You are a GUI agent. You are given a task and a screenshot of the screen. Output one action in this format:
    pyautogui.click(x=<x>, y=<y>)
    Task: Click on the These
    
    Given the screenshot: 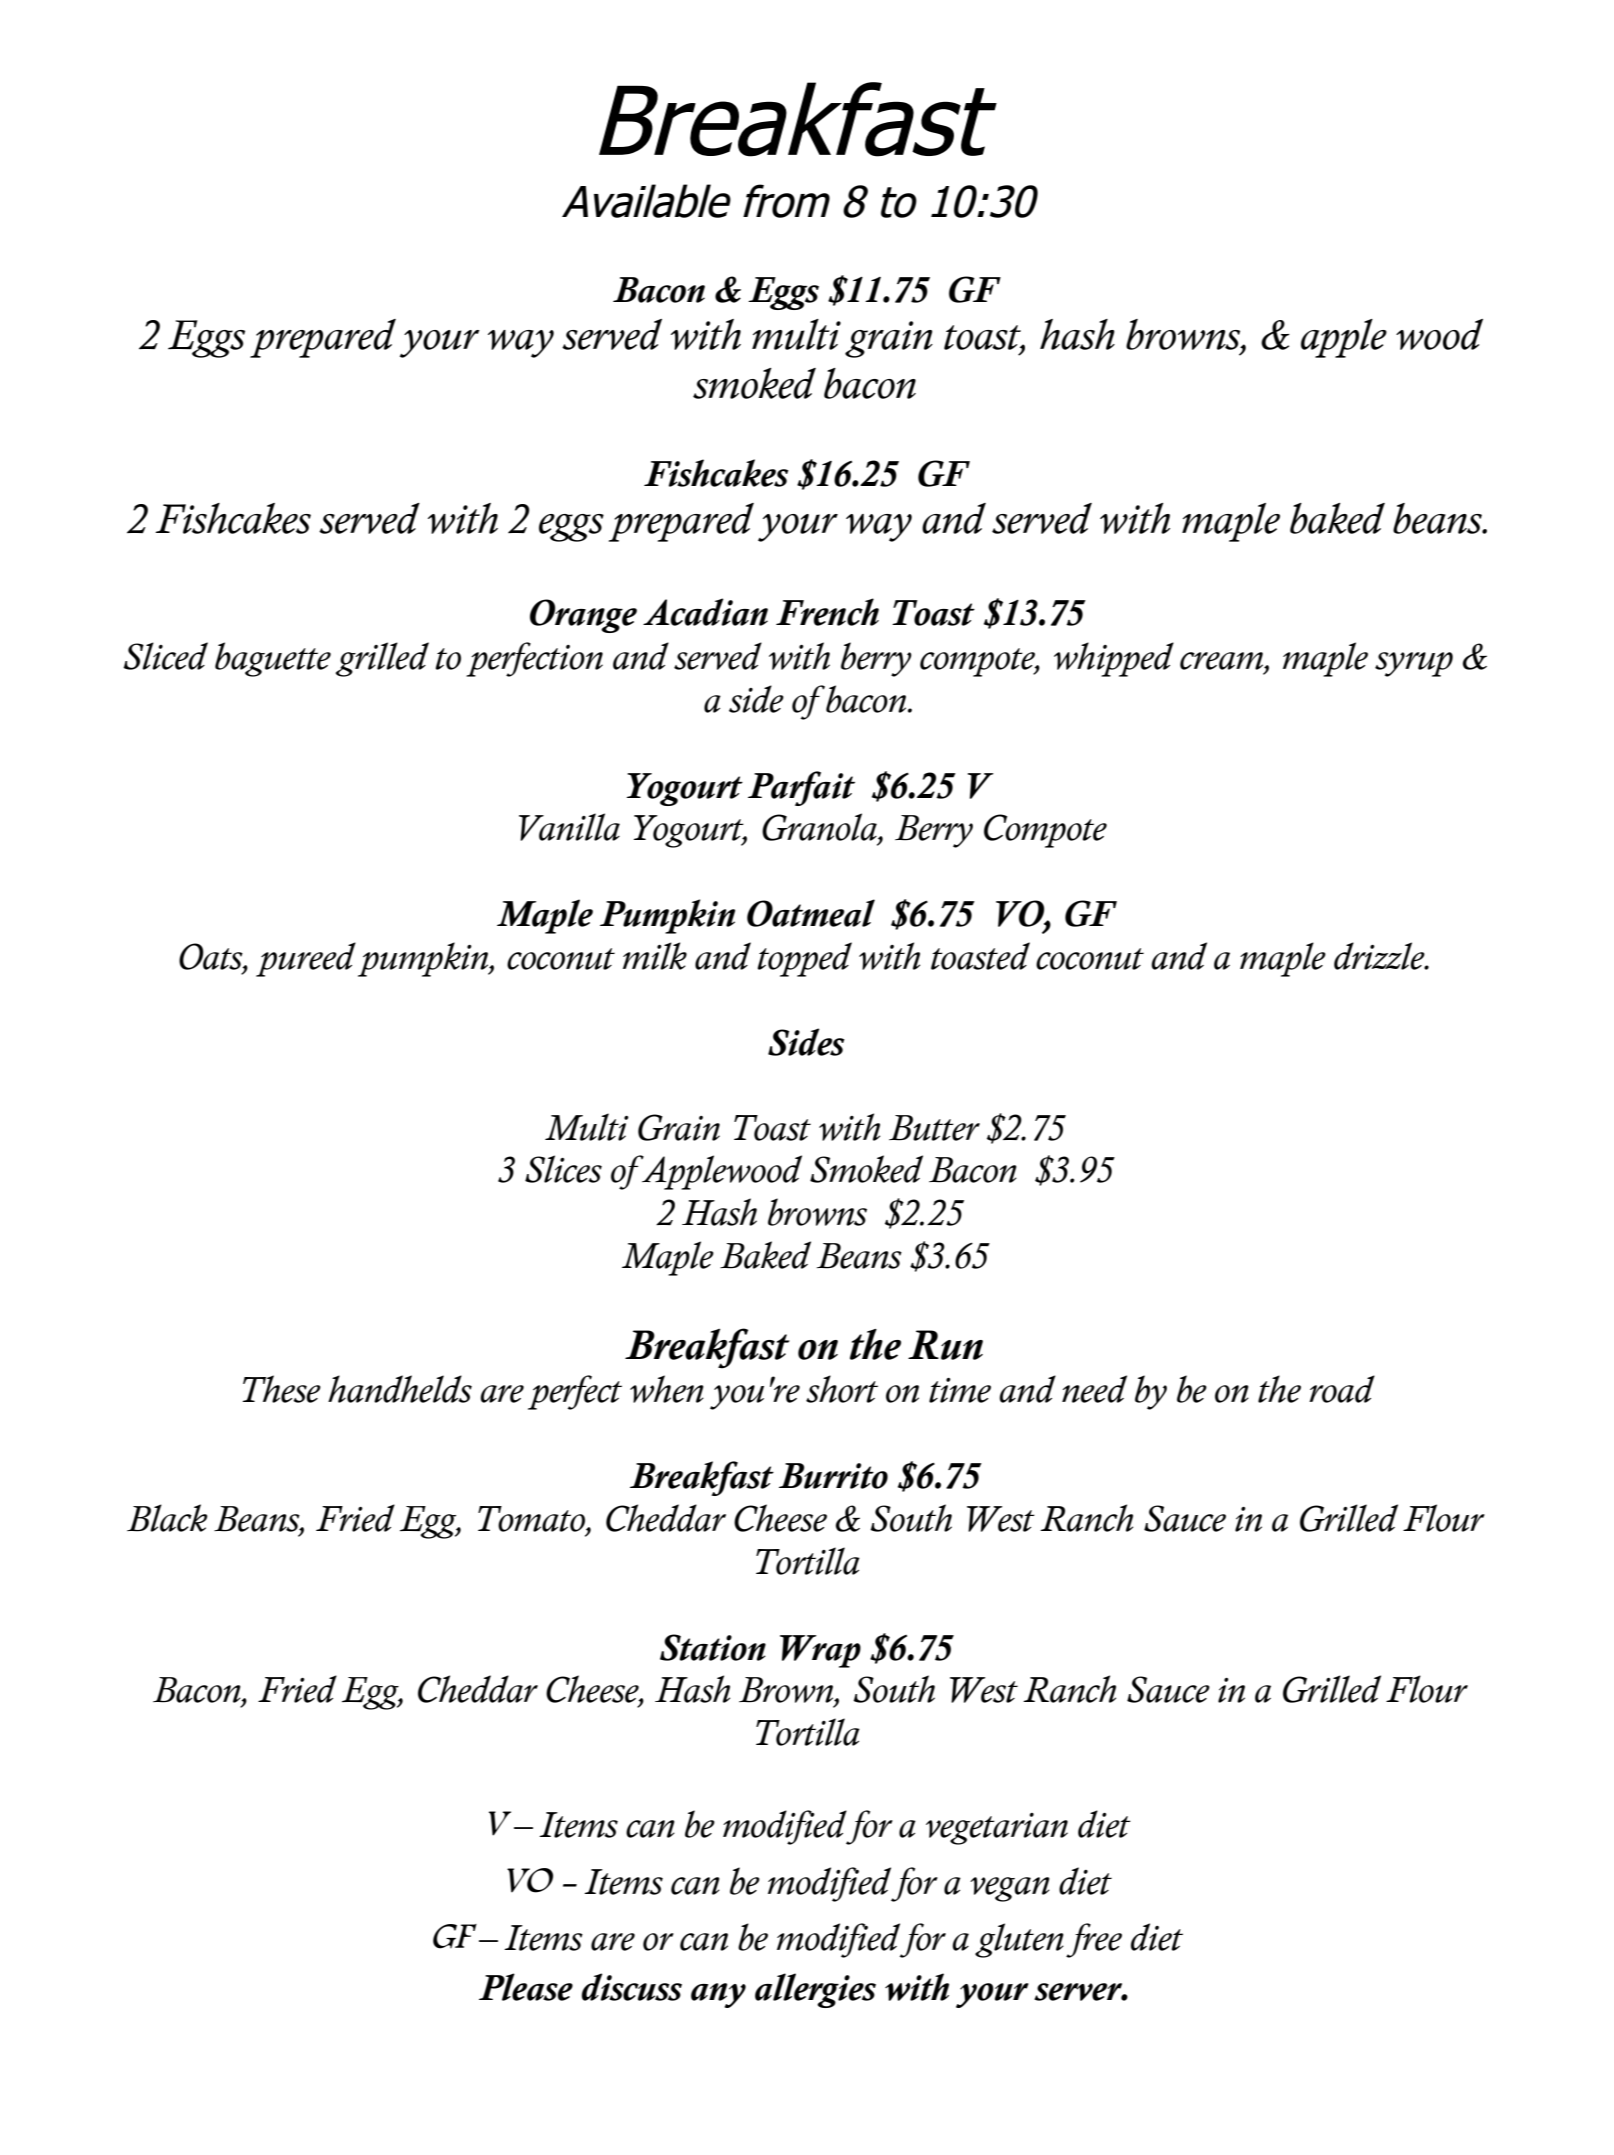 What is the action you would take?
    pyautogui.click(x=281, y=1389)
